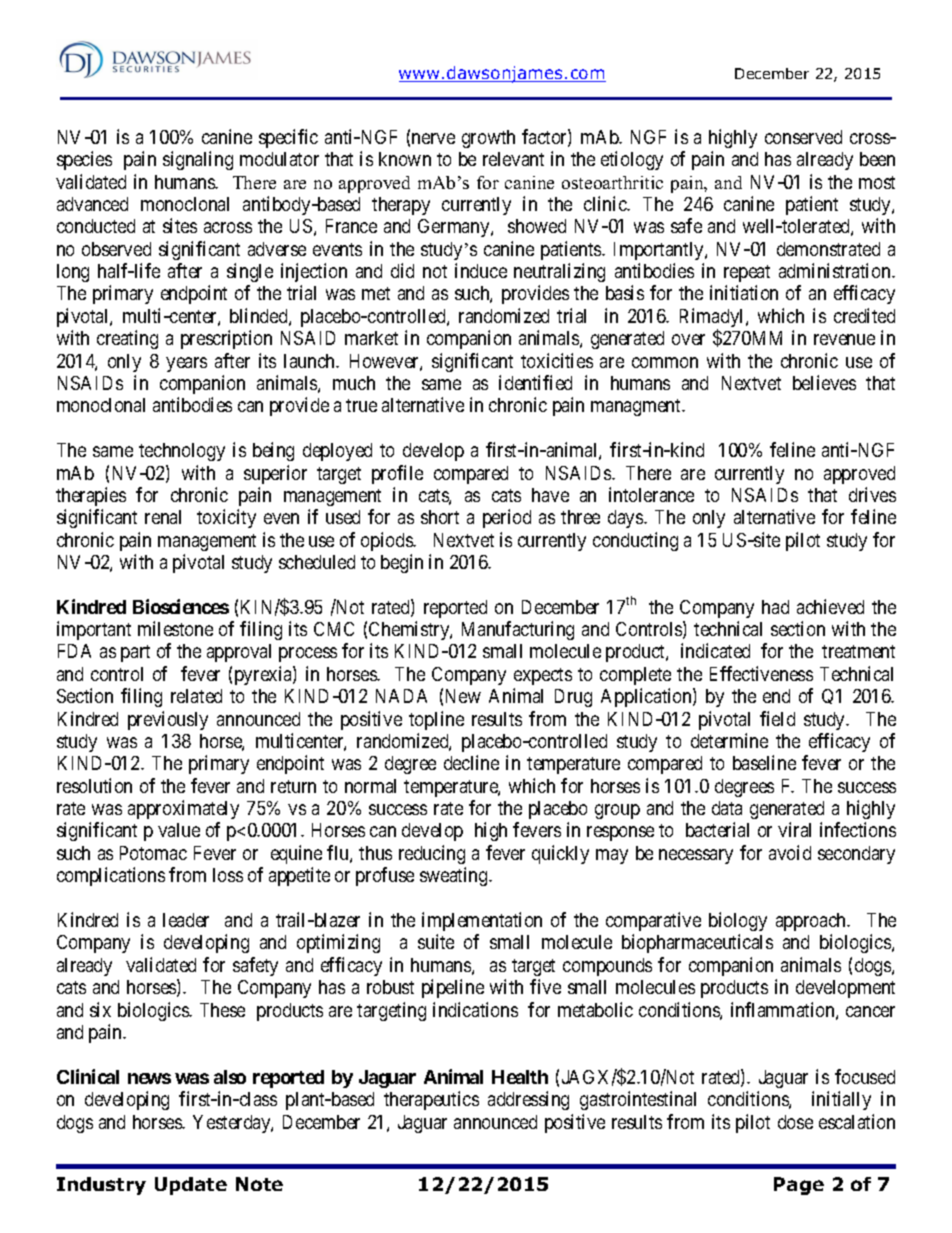 This screenshot has width=952, height=1233. Describe the element at coordinates (812, 922) in the screenshot. I see `approach` at that location.
